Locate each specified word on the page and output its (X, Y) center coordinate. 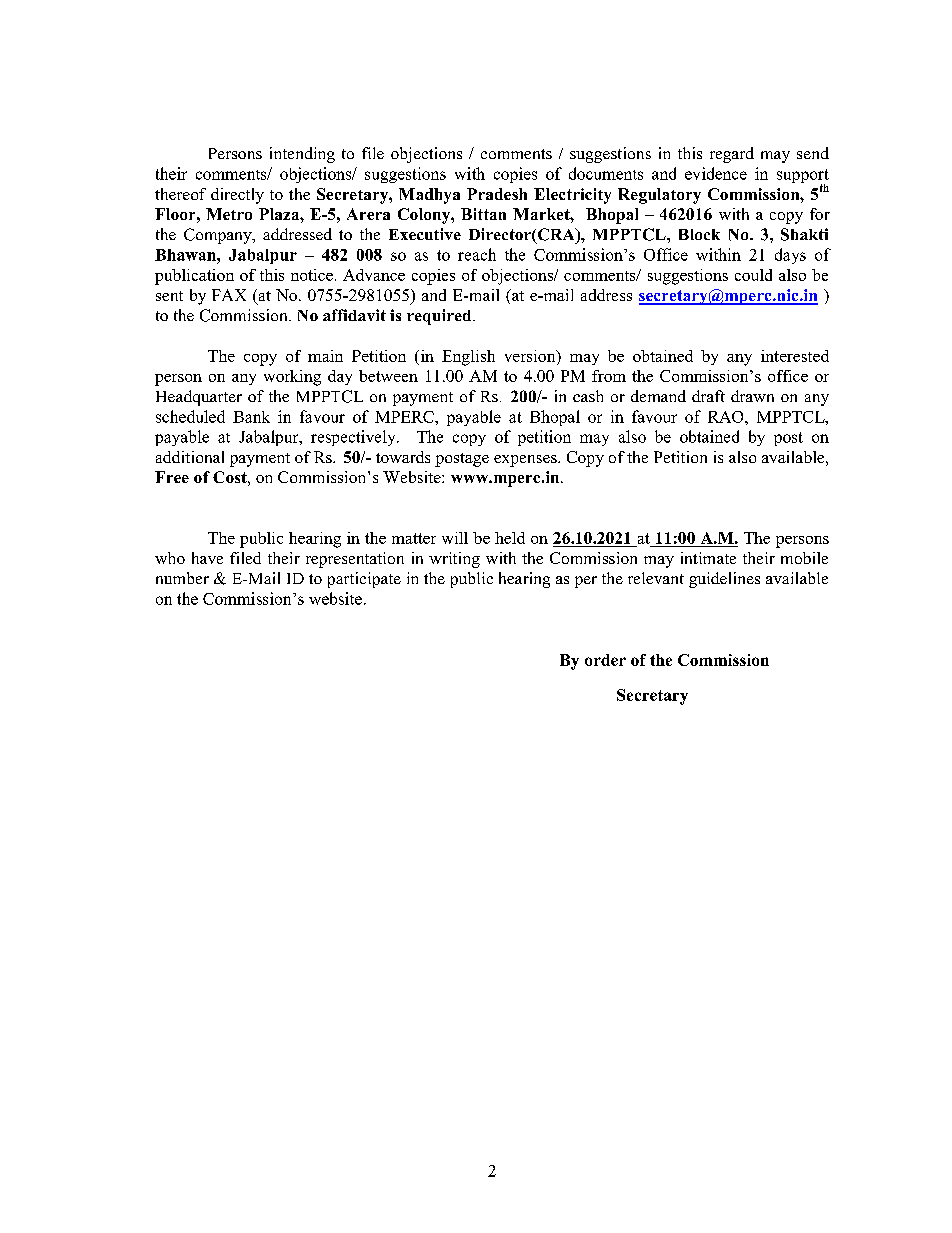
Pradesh (497, 194)
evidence (716, 173)
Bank (251, 417)
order (605, 660)
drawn (752, 396)
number (182, 578)
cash (588, 396)
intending (302, 155)
